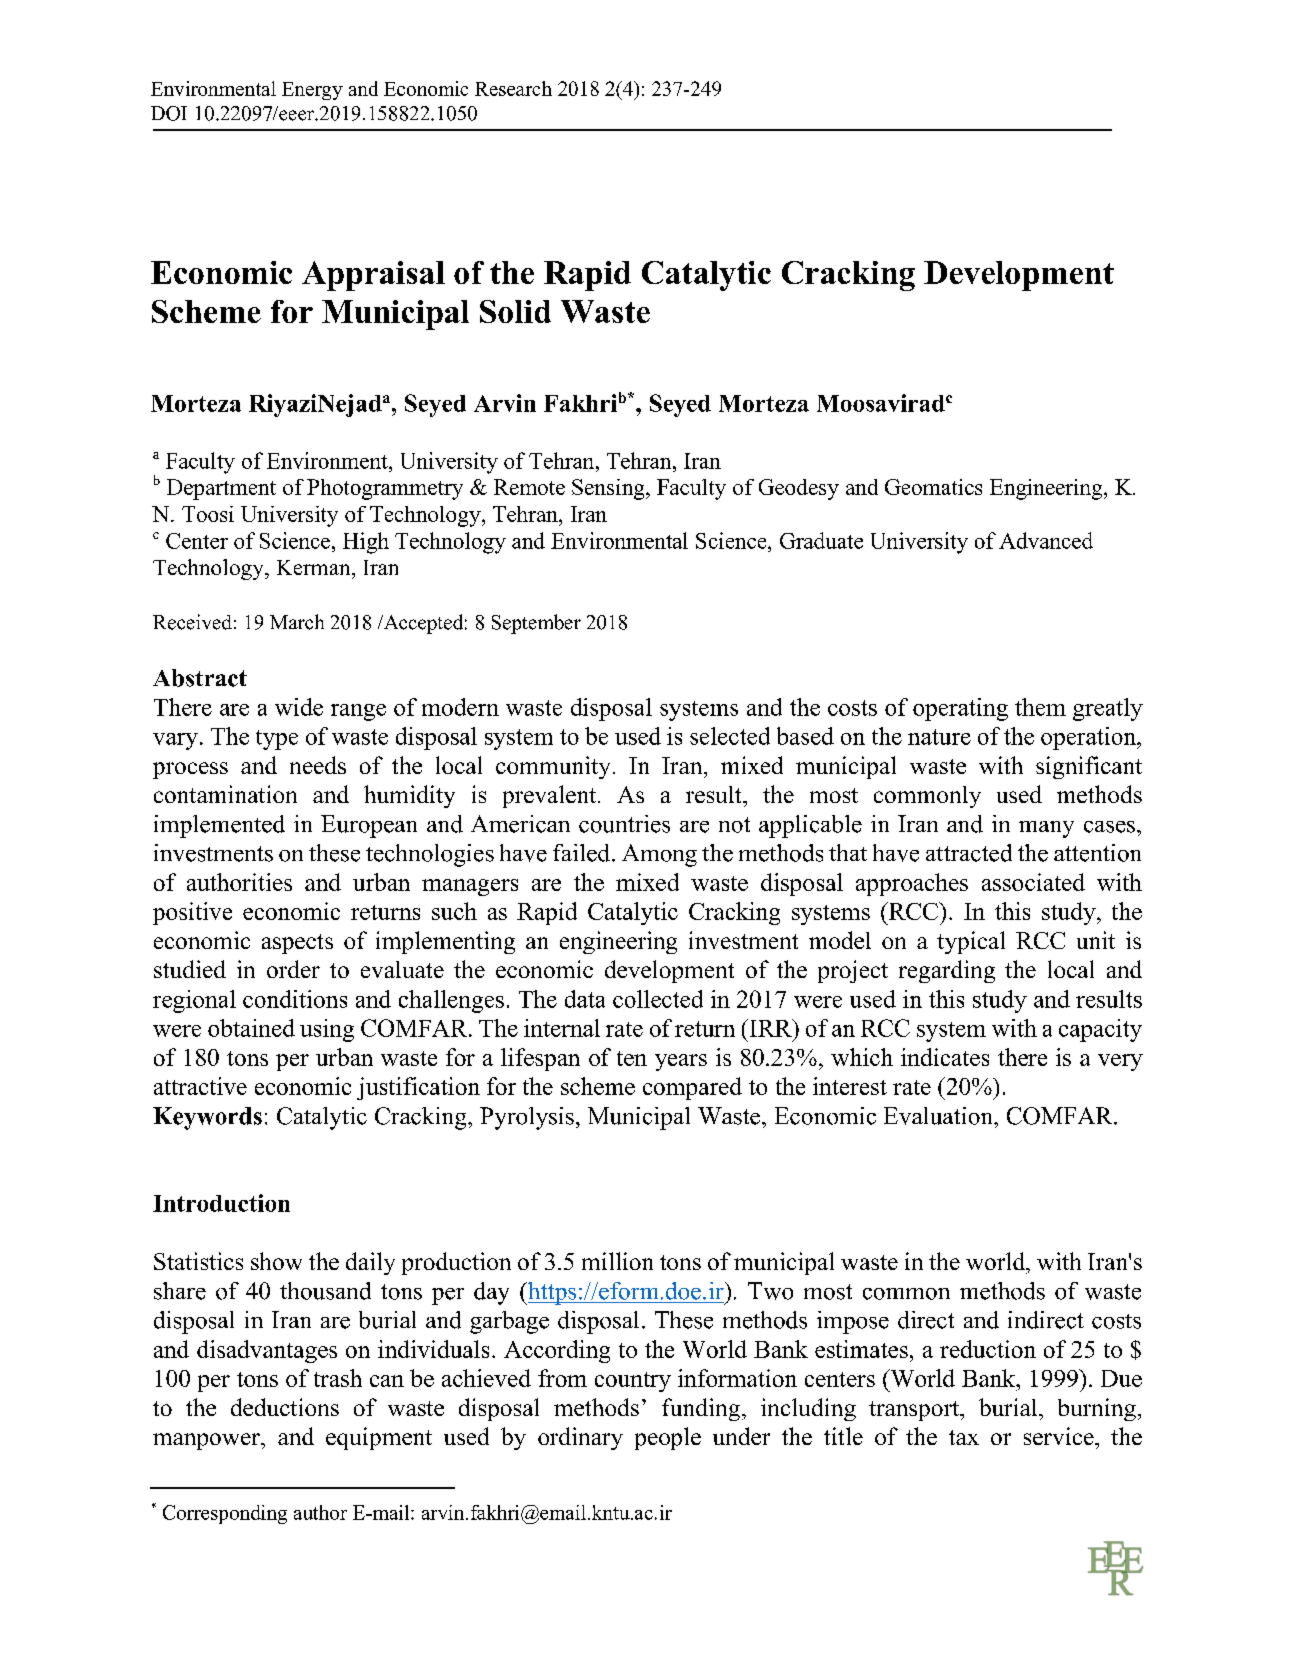 The width and height of the document is (1294, 1675). What do you see at coordinates (312, 91) in the document?
I see `Energy` at bounding box center [312, 91].
